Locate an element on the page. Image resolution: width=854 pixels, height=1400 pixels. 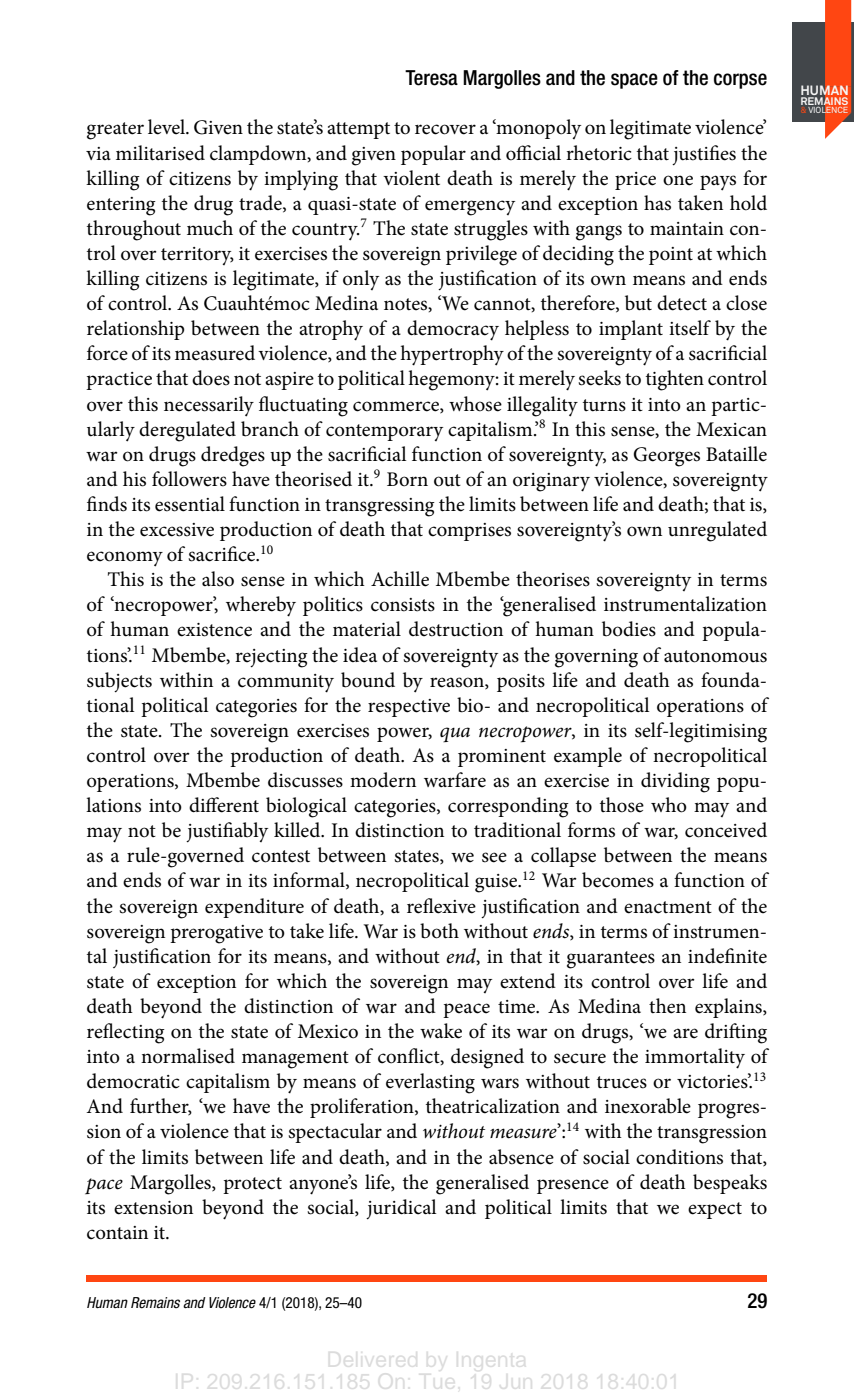
contain is located at coordinates (117, 1233).
